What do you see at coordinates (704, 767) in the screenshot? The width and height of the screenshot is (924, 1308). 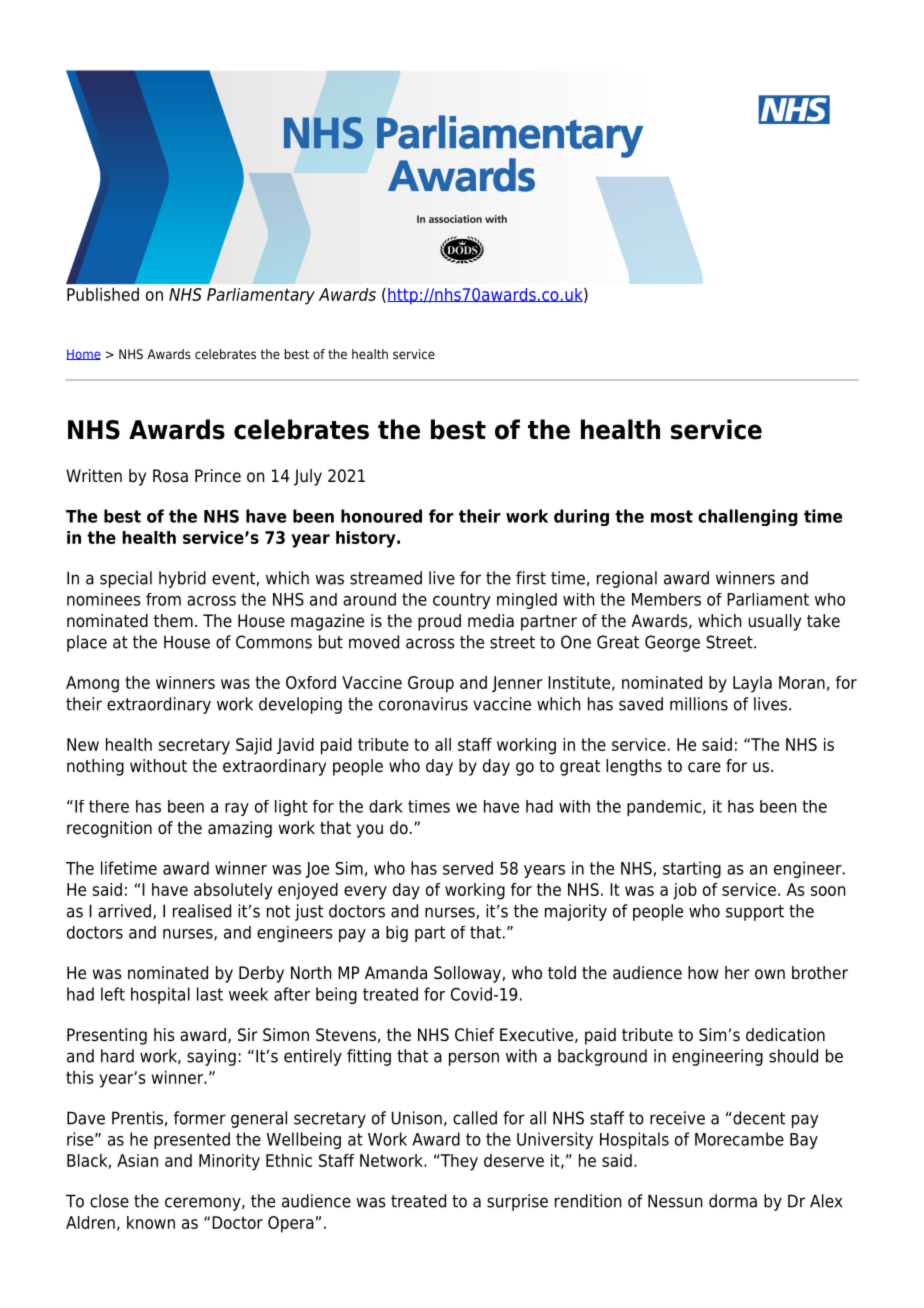 I see `care` at bounding box center [704, 767].
